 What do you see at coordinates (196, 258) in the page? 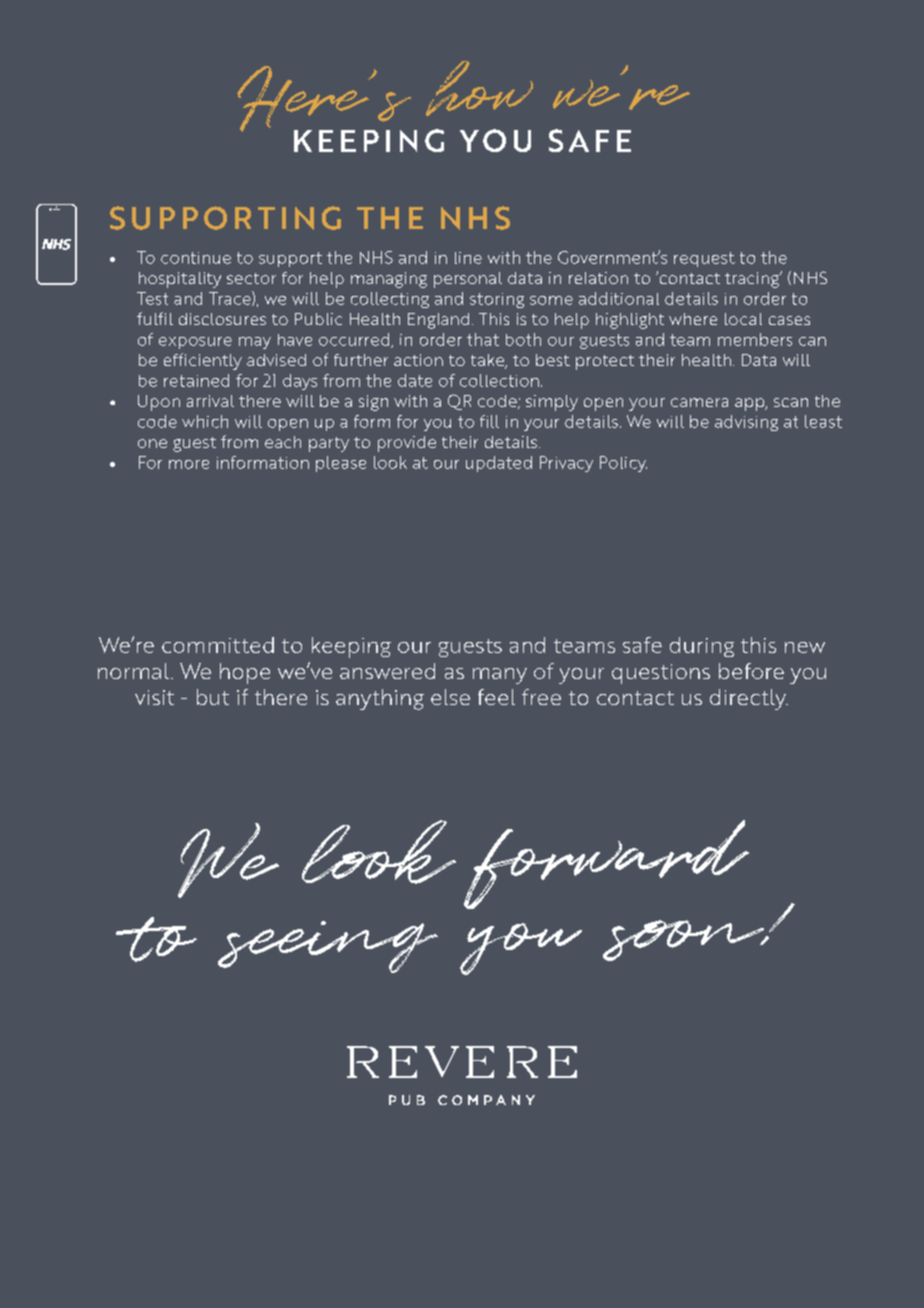
I see `continue` at bounding box center [196, 258].
